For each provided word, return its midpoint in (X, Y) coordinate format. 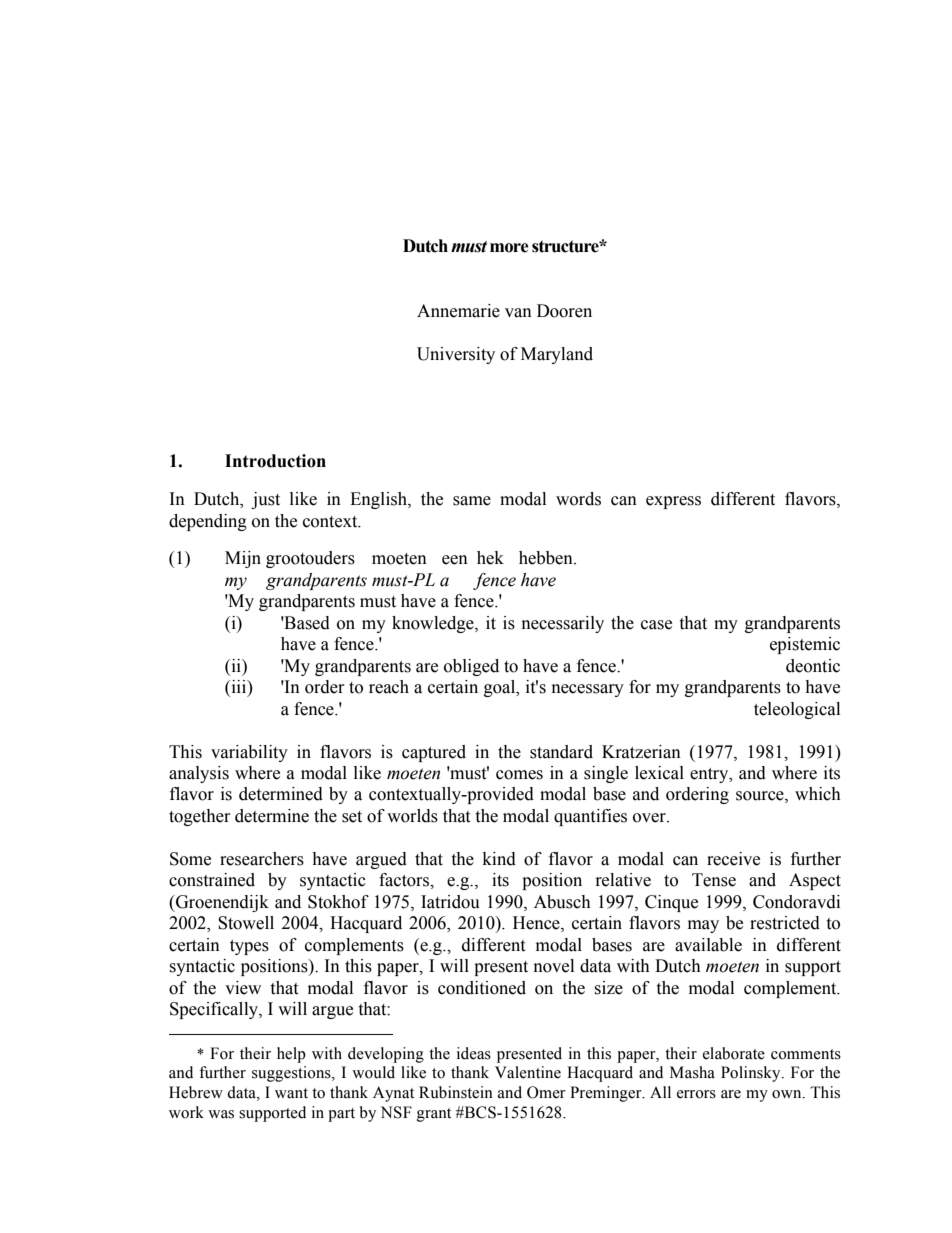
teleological (797, 710)
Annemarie (458, 311)
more (509, 248)
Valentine (528, 1072)
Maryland (557, 355)
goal (501, 688)
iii (239, 686)
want (291, 1093)
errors (696, 1094)
